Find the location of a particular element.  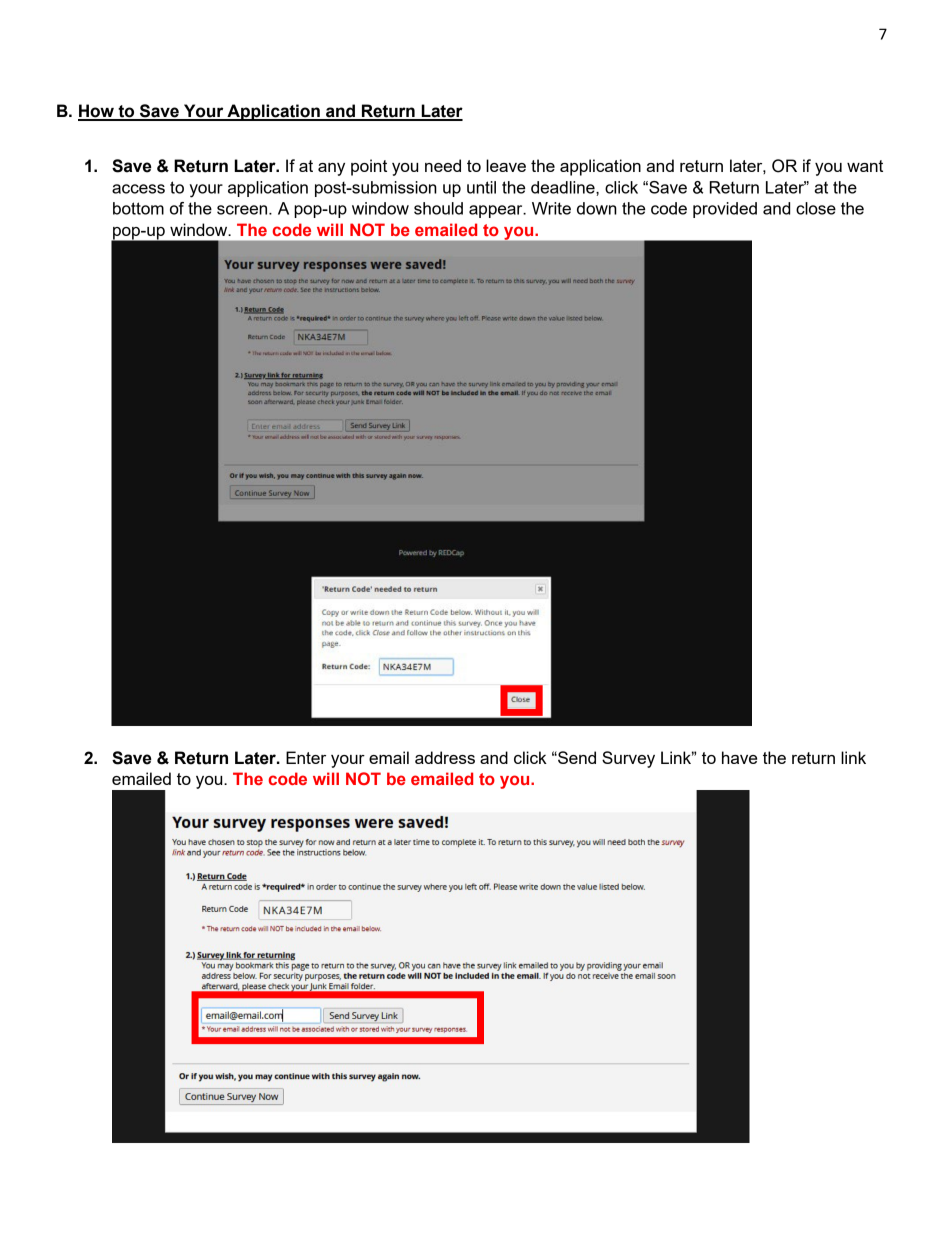

Write is located at coordinates (551, 208).
